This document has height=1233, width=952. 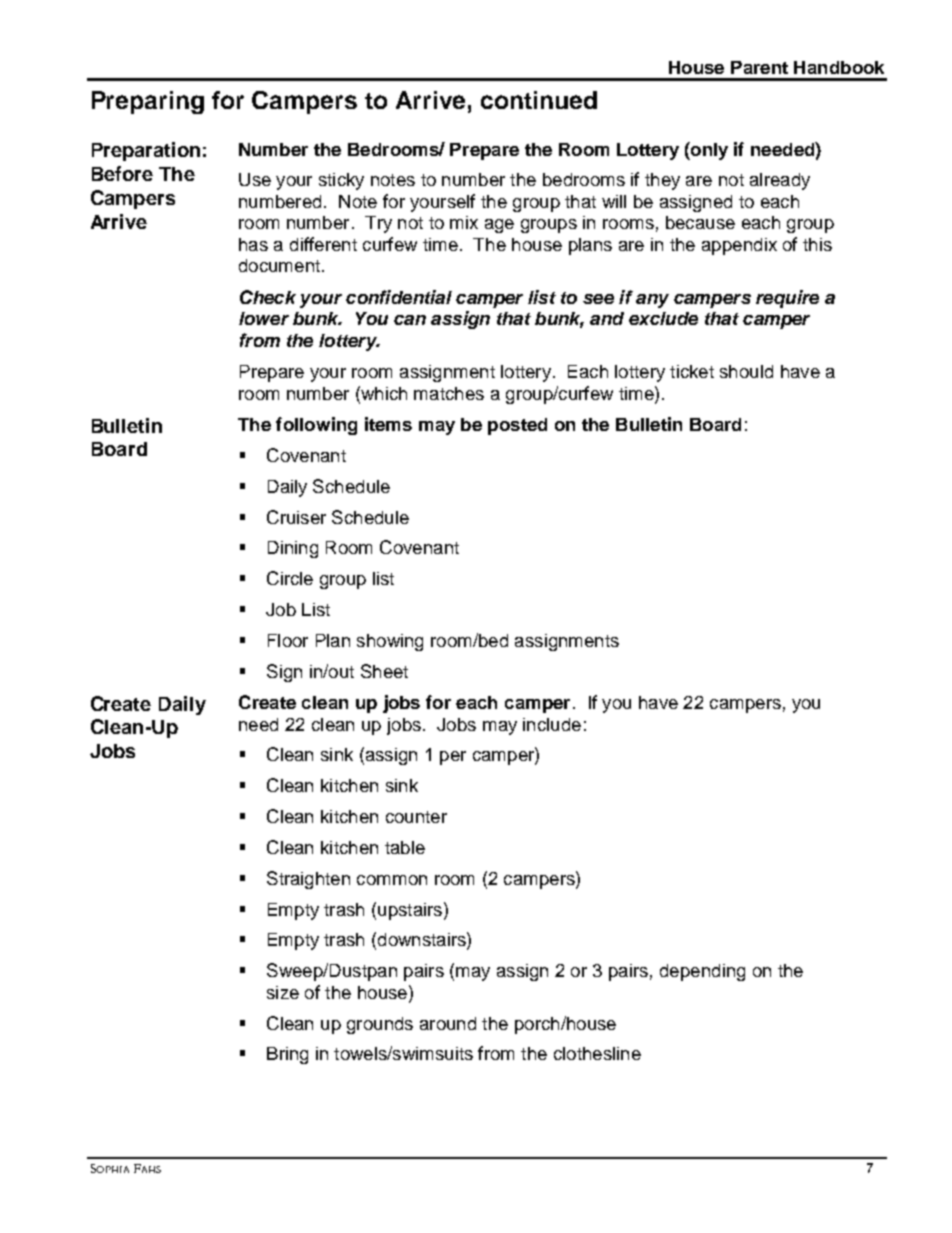 I want to click on continued, so click(x=539, y=100).
